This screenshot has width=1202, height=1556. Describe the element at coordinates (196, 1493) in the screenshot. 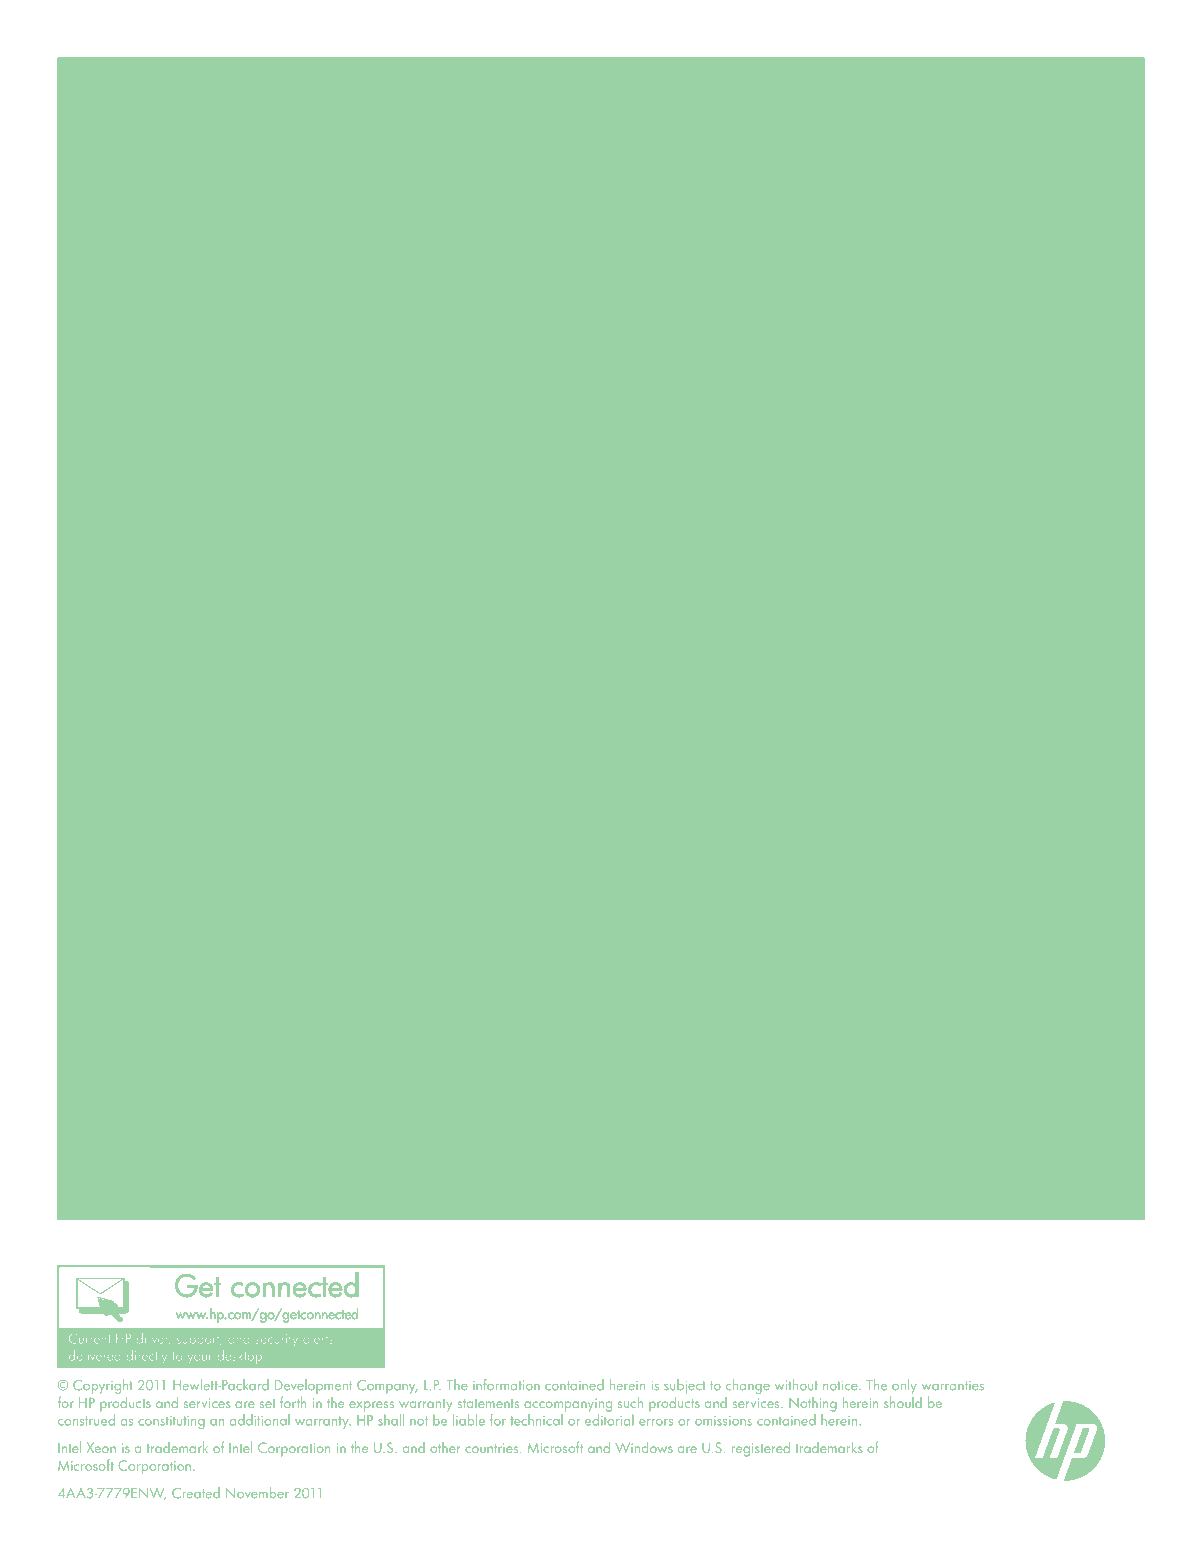

I see `Created` at that location.
